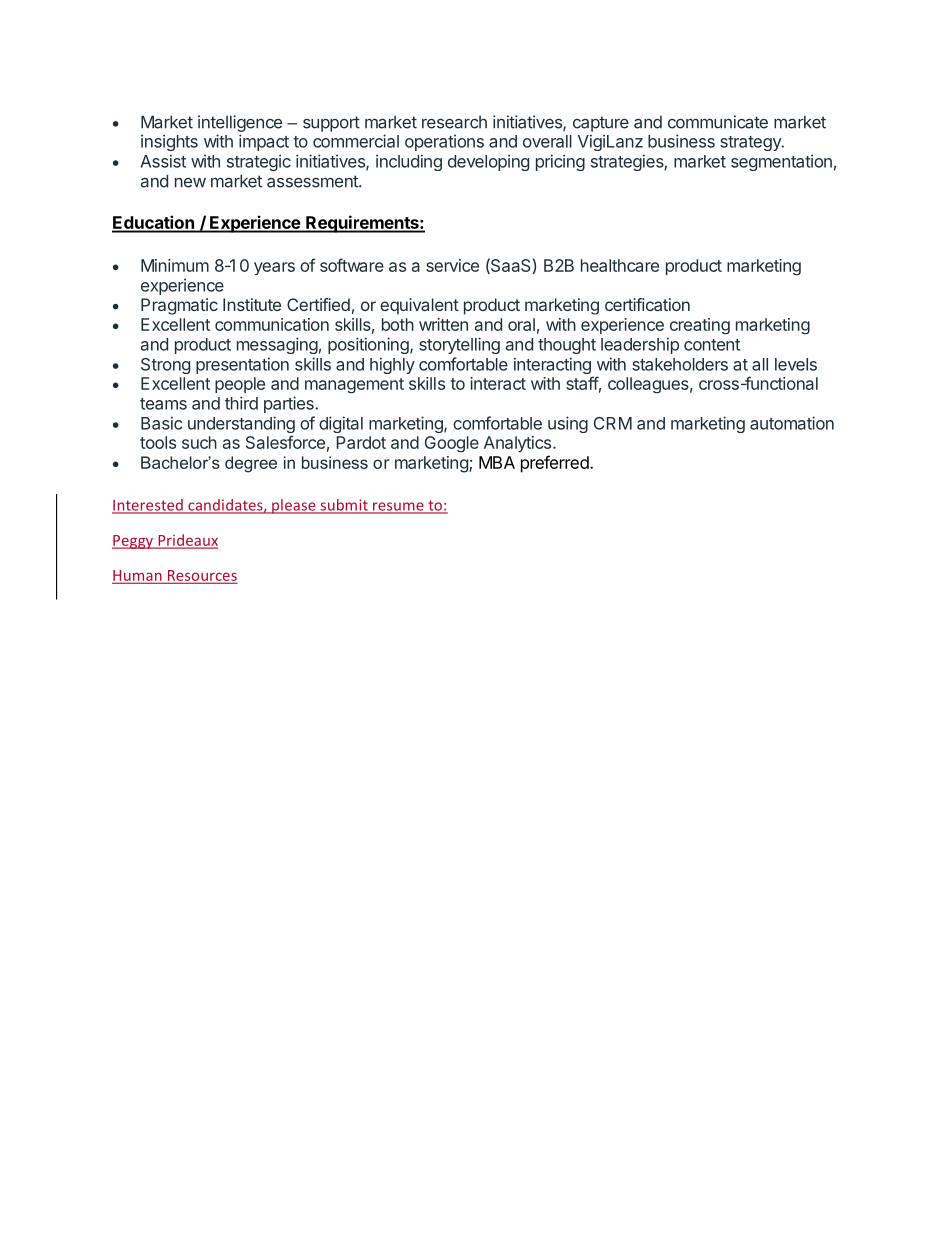 The height and width of the image is (1233, 952). I want to click on healthcare, so click(620, 265).
